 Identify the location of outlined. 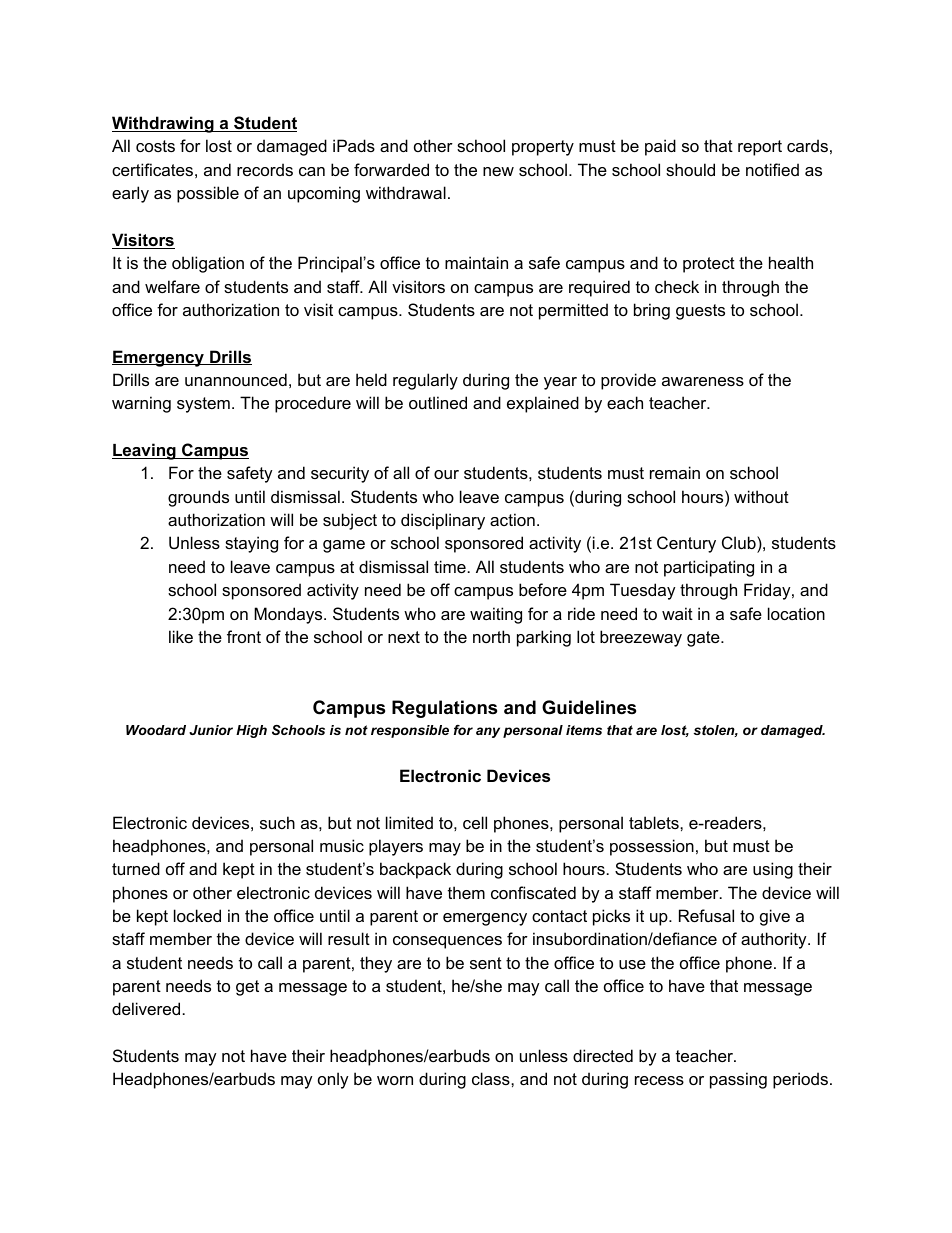
(438, 402).
